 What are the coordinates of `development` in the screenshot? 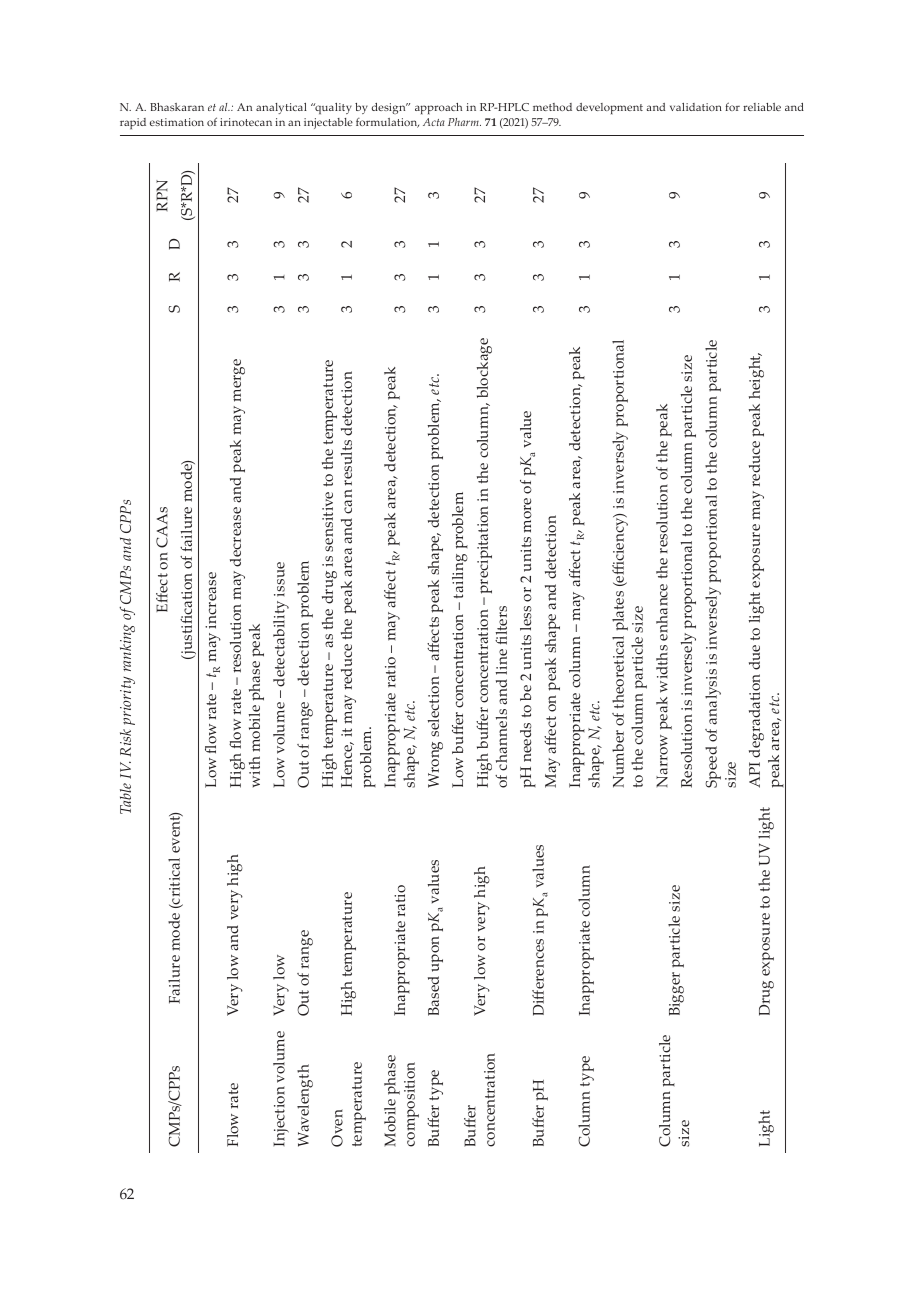 It's located at (609, 109).
